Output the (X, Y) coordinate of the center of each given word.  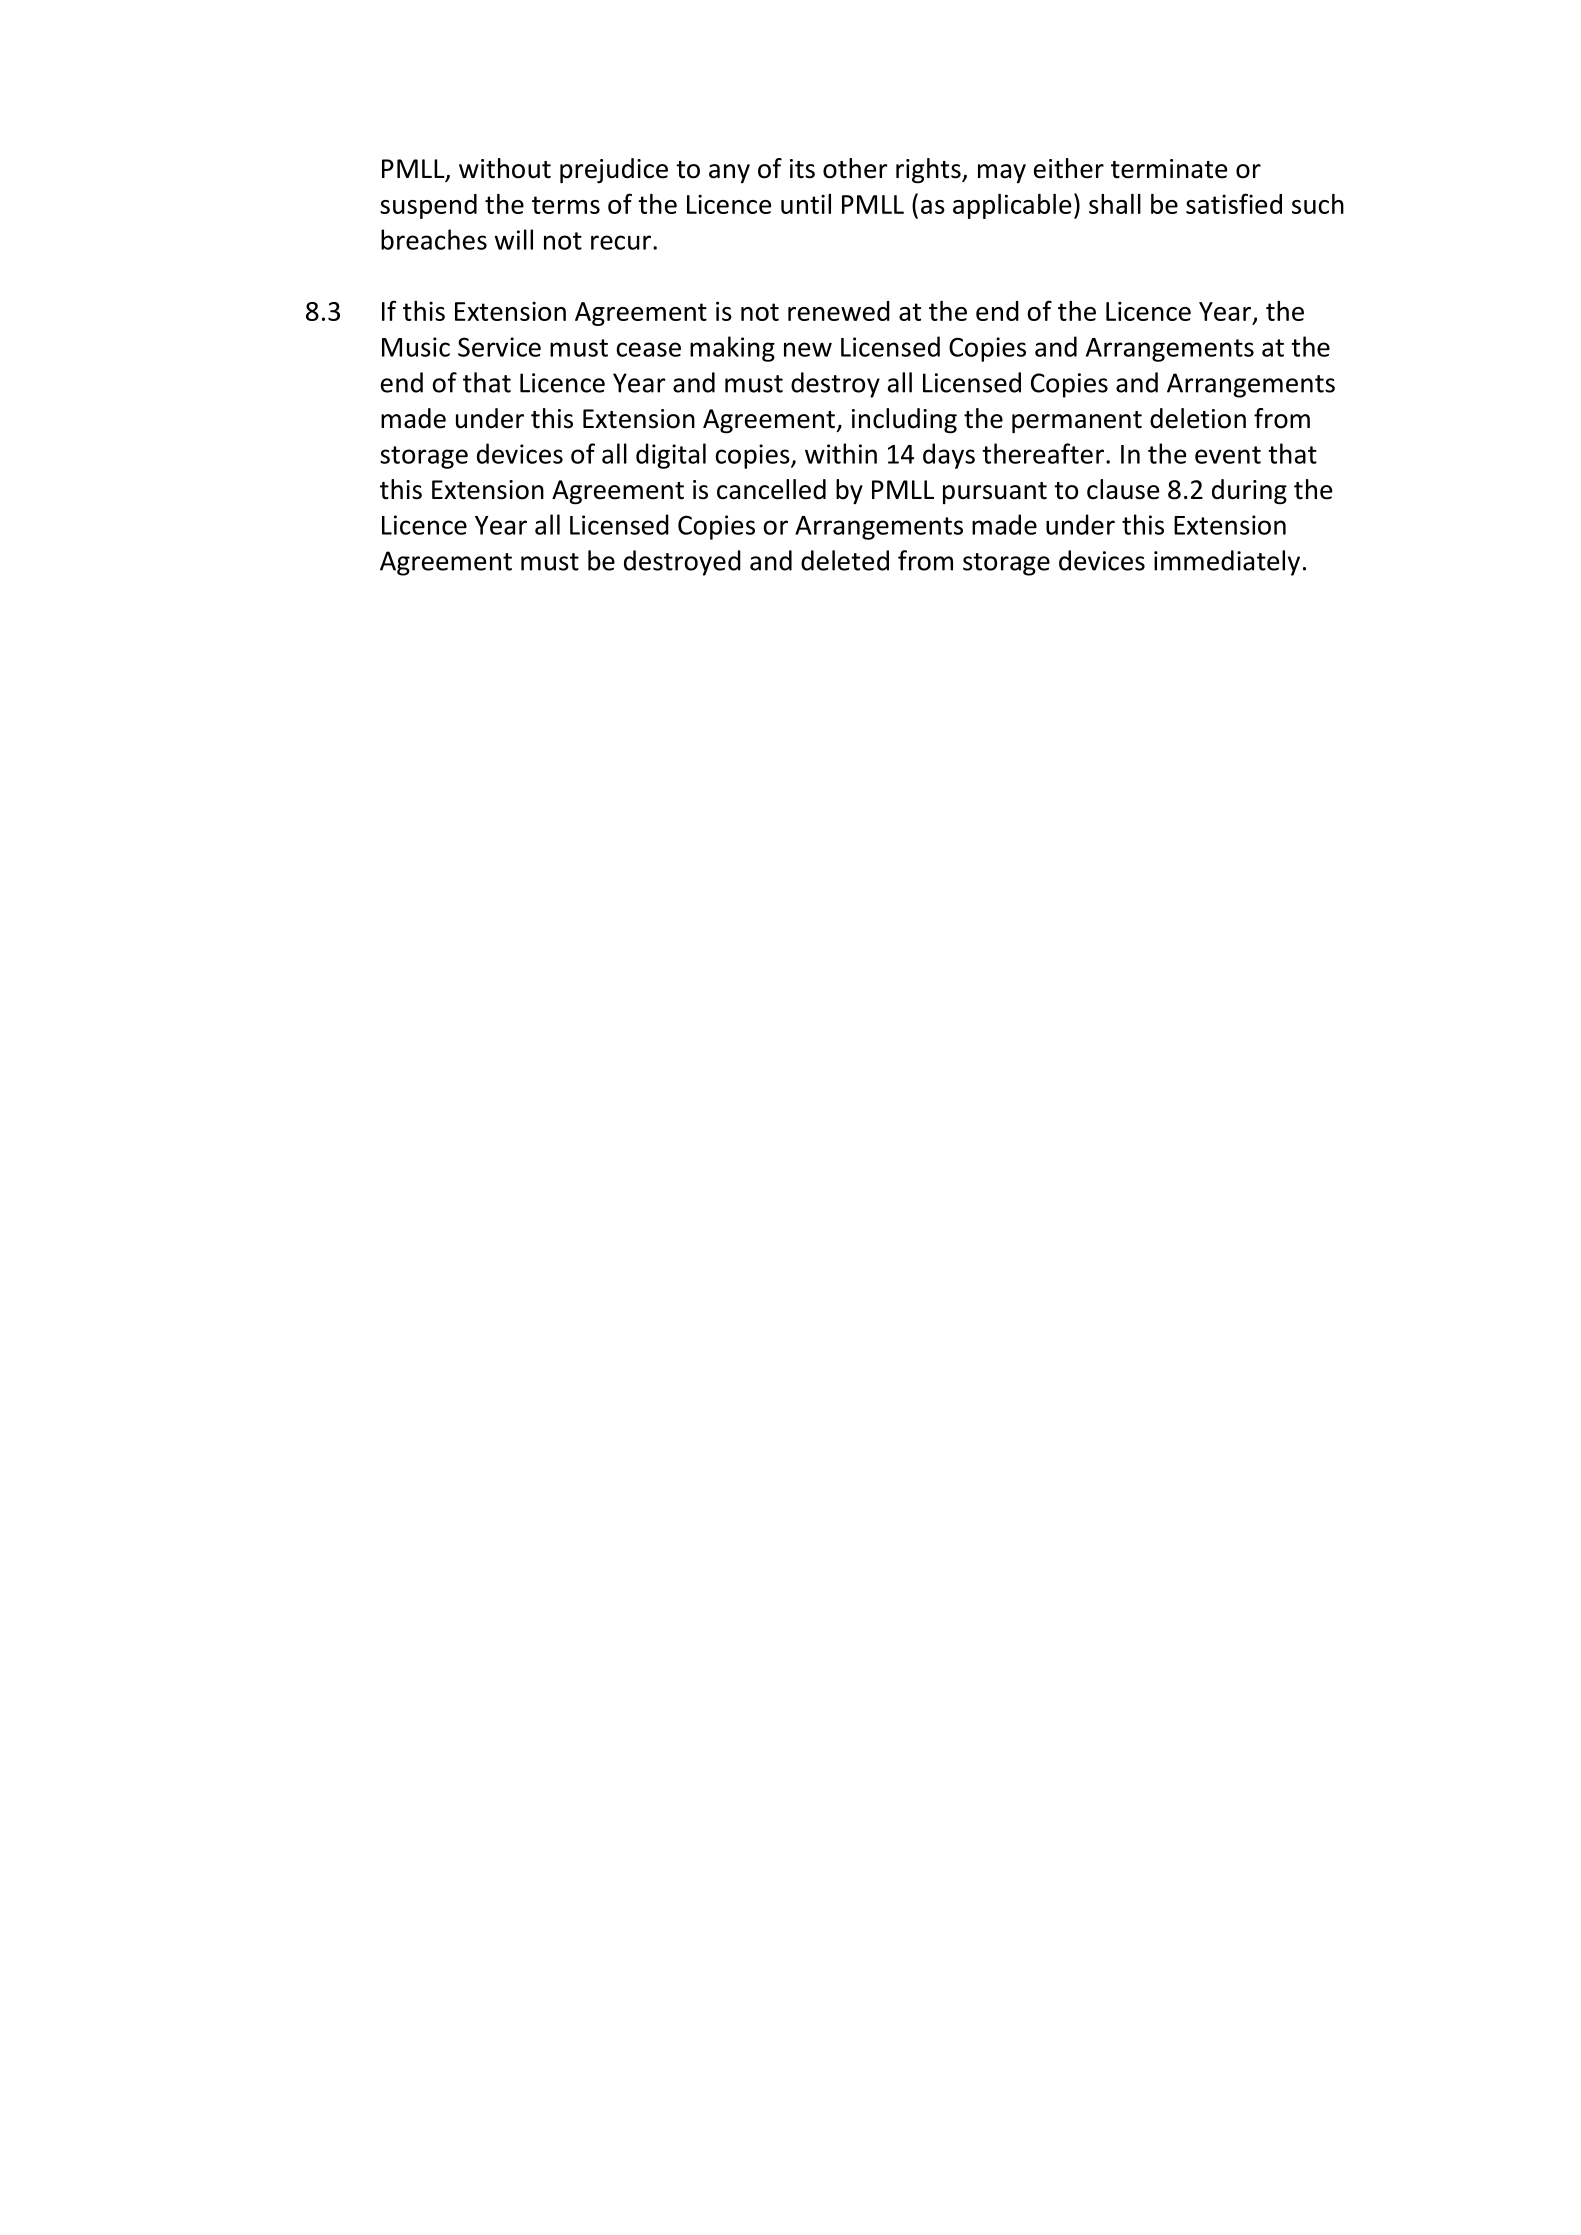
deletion (1198, 418)
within (841, 453)
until (806, 204)
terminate (1169, 169)
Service (499, 347)
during (1249, 492)
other (855, 168)
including (904, 421)
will (514, 239)
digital (671, 456)
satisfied (1234, 203)
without (505, 168)
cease (648, 349)
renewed (839, 311)
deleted (845, 560)
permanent (1077, 422)
